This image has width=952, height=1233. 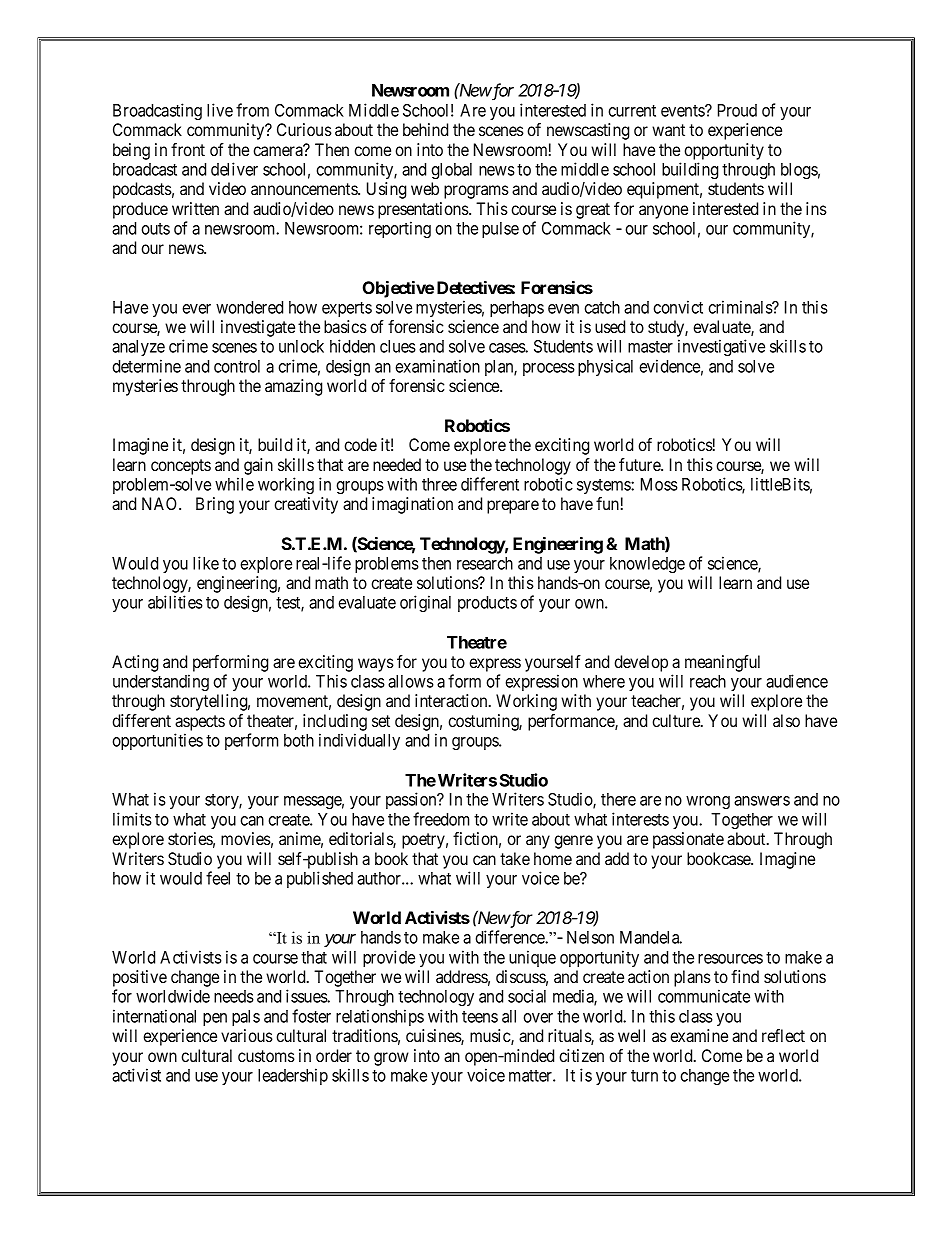 What do you see at coordinates (188, 149) in the image?
I see `front` at bounding box center [188, 149].
